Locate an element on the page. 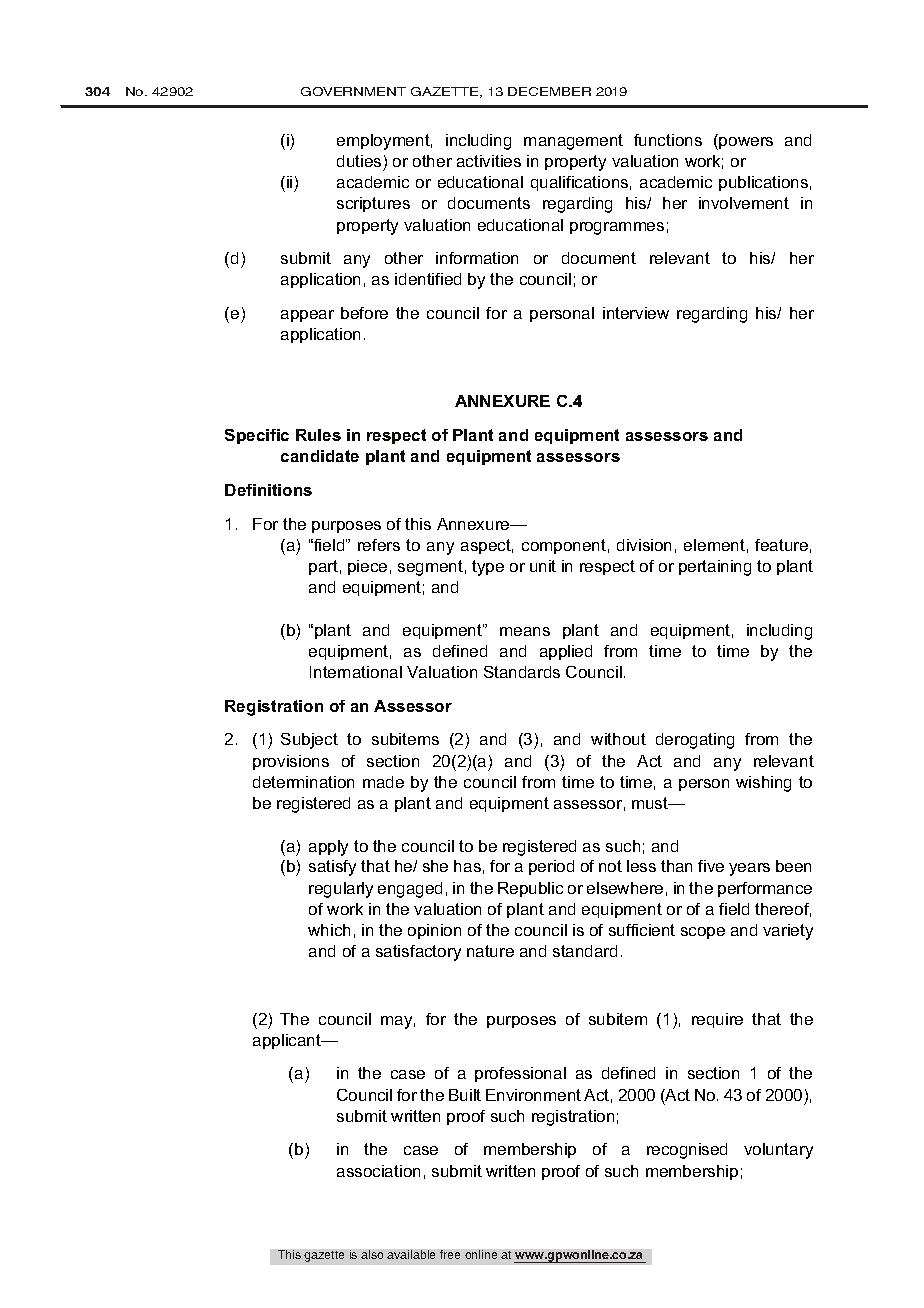  powers is located at coordinates (745, 142).
